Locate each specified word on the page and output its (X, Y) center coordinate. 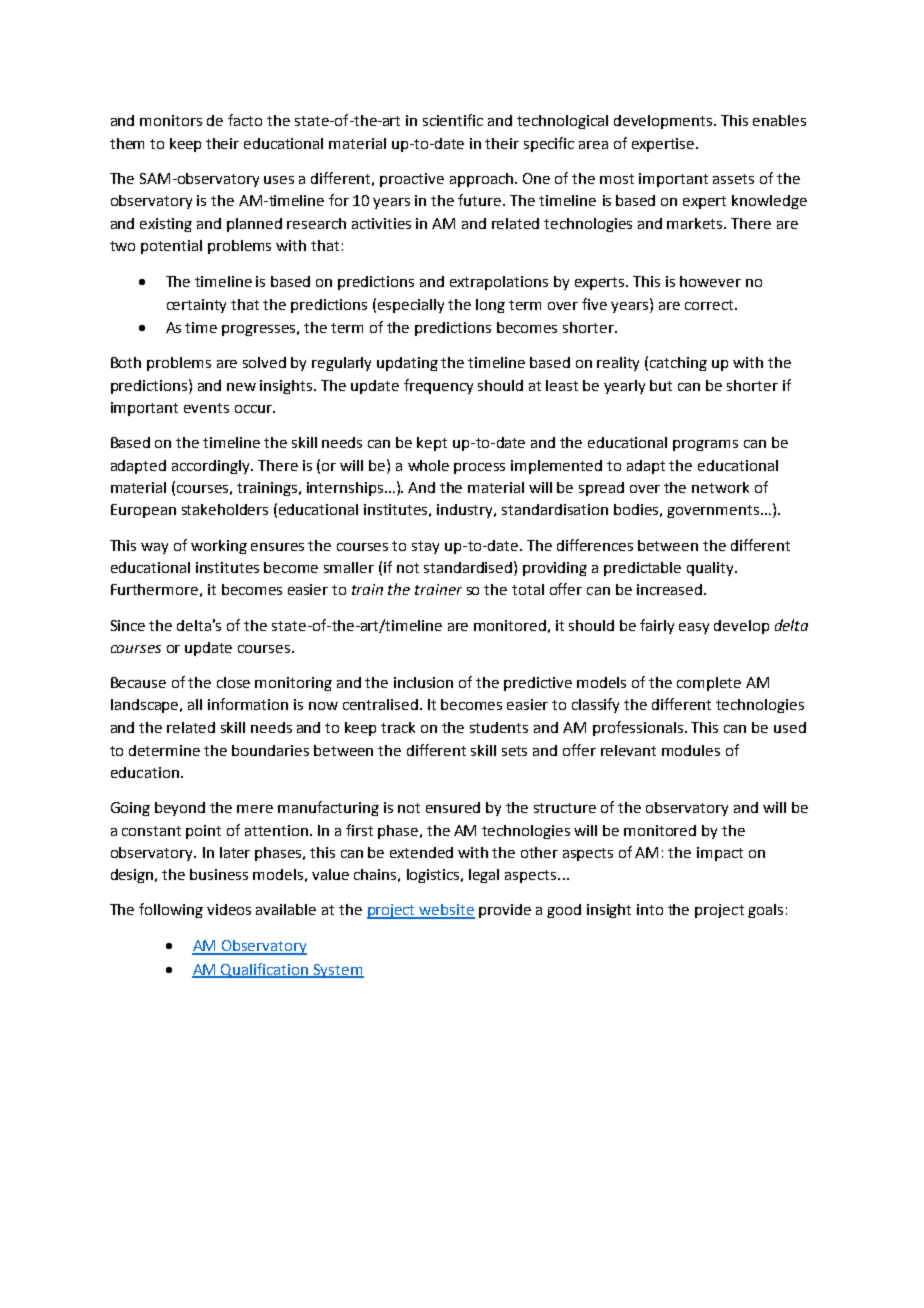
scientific (453, 120)
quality (711, 569)
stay (425, 547)
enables (779, 120)
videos (229, 909)
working (219, 547)
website (446, 911)
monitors (171, 120)
